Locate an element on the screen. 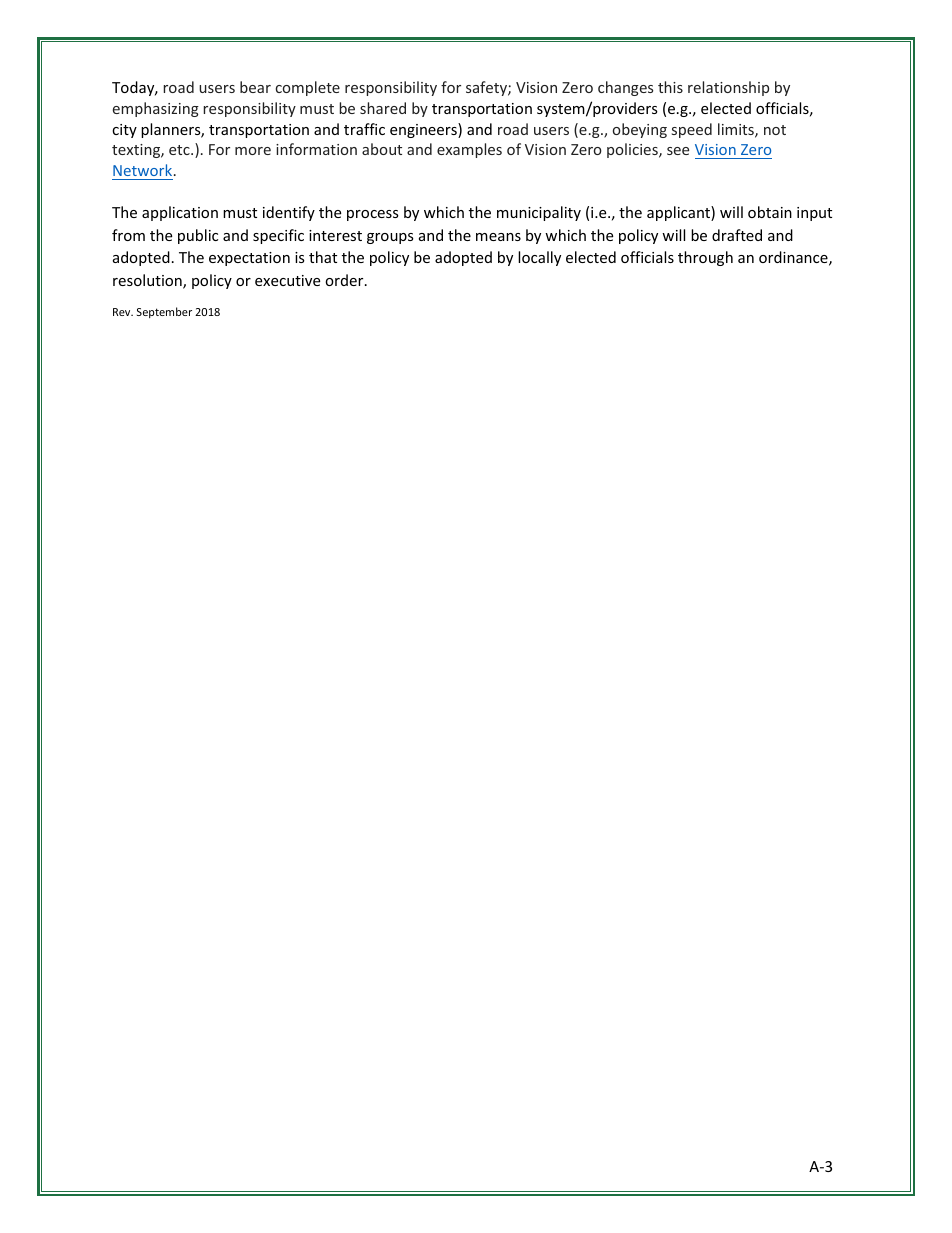  relationship is located at coordinates (728, 88).
